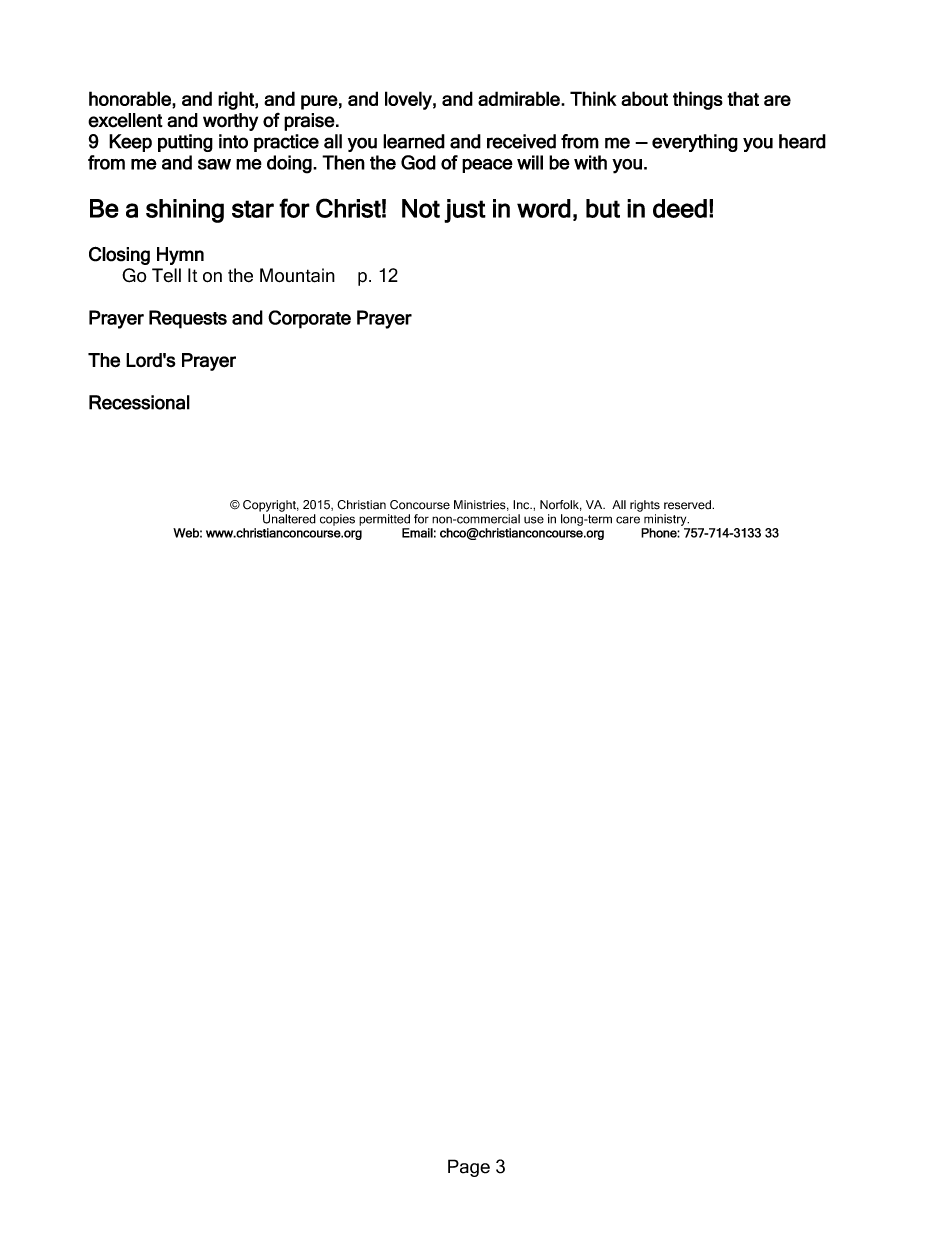  I want to click on Tell, so click(166, 275).
